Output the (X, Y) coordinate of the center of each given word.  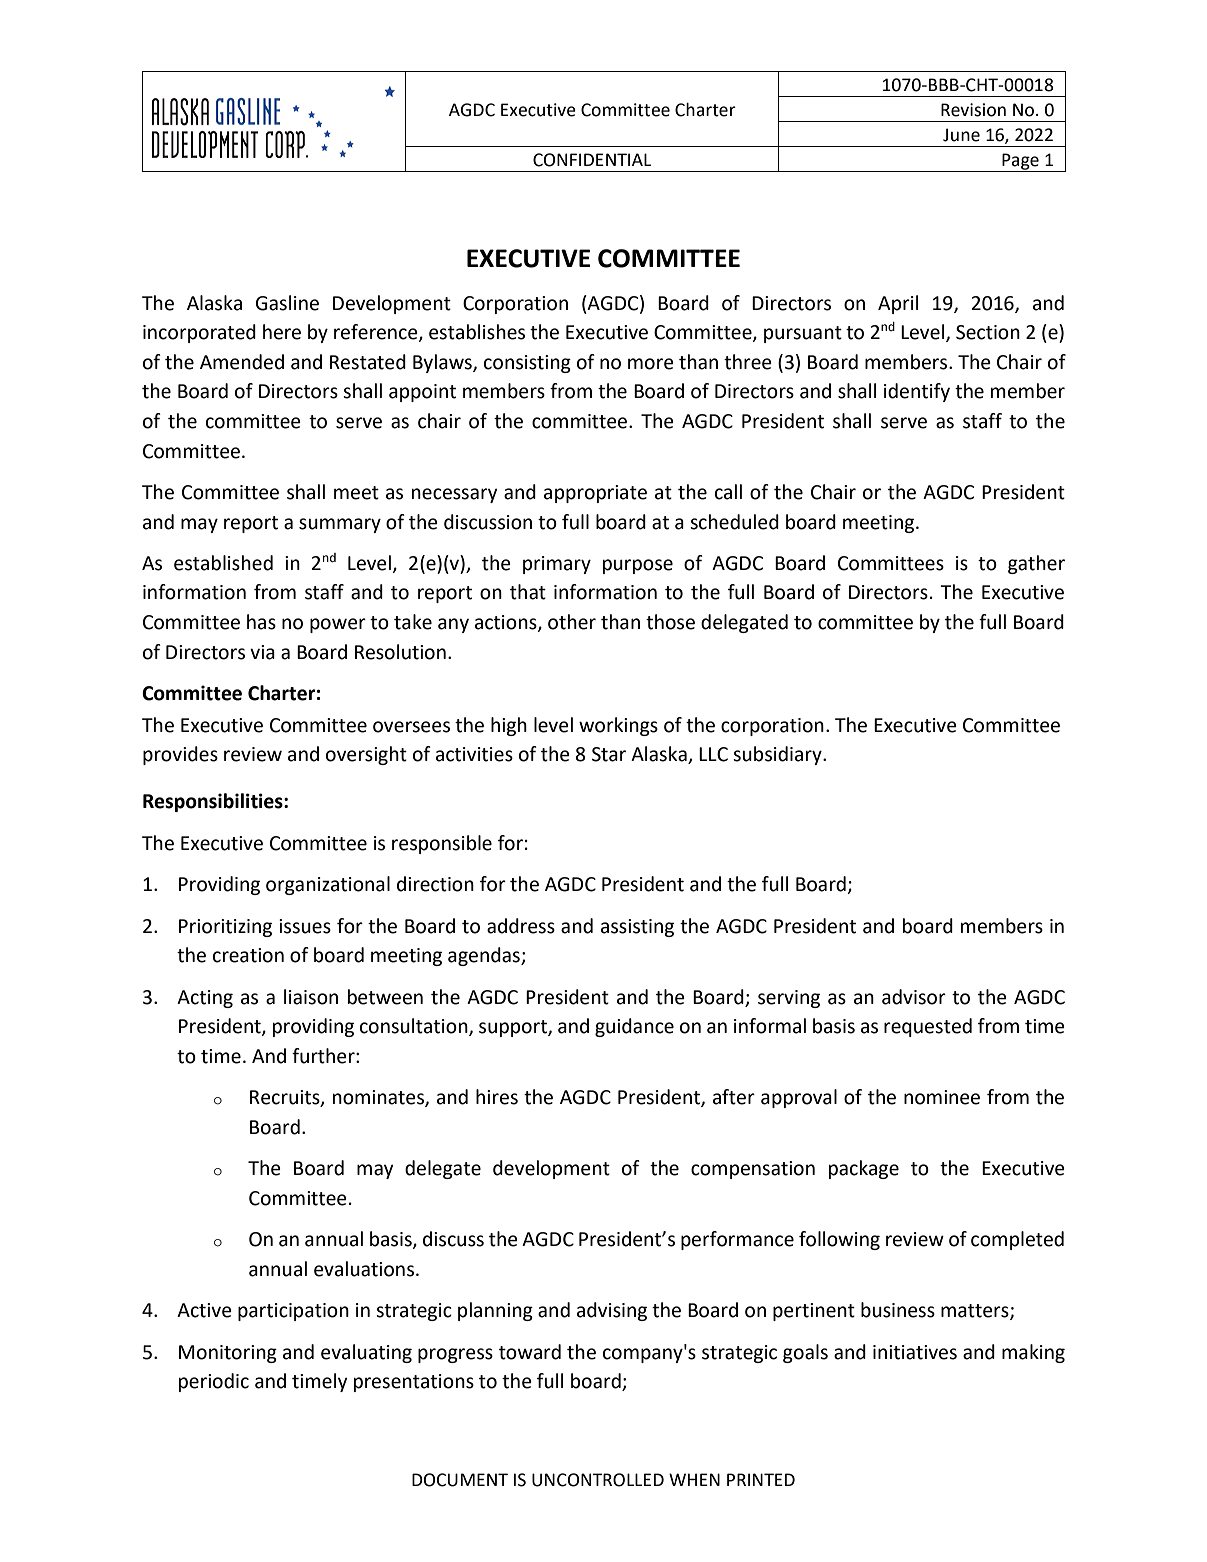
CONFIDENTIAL (592, 160)
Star (609, 754)
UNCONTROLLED (598, 1480)
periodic (214, 1382)
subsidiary (778, 755)
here (282, 332)
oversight (366, 755)
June (961, 135)
